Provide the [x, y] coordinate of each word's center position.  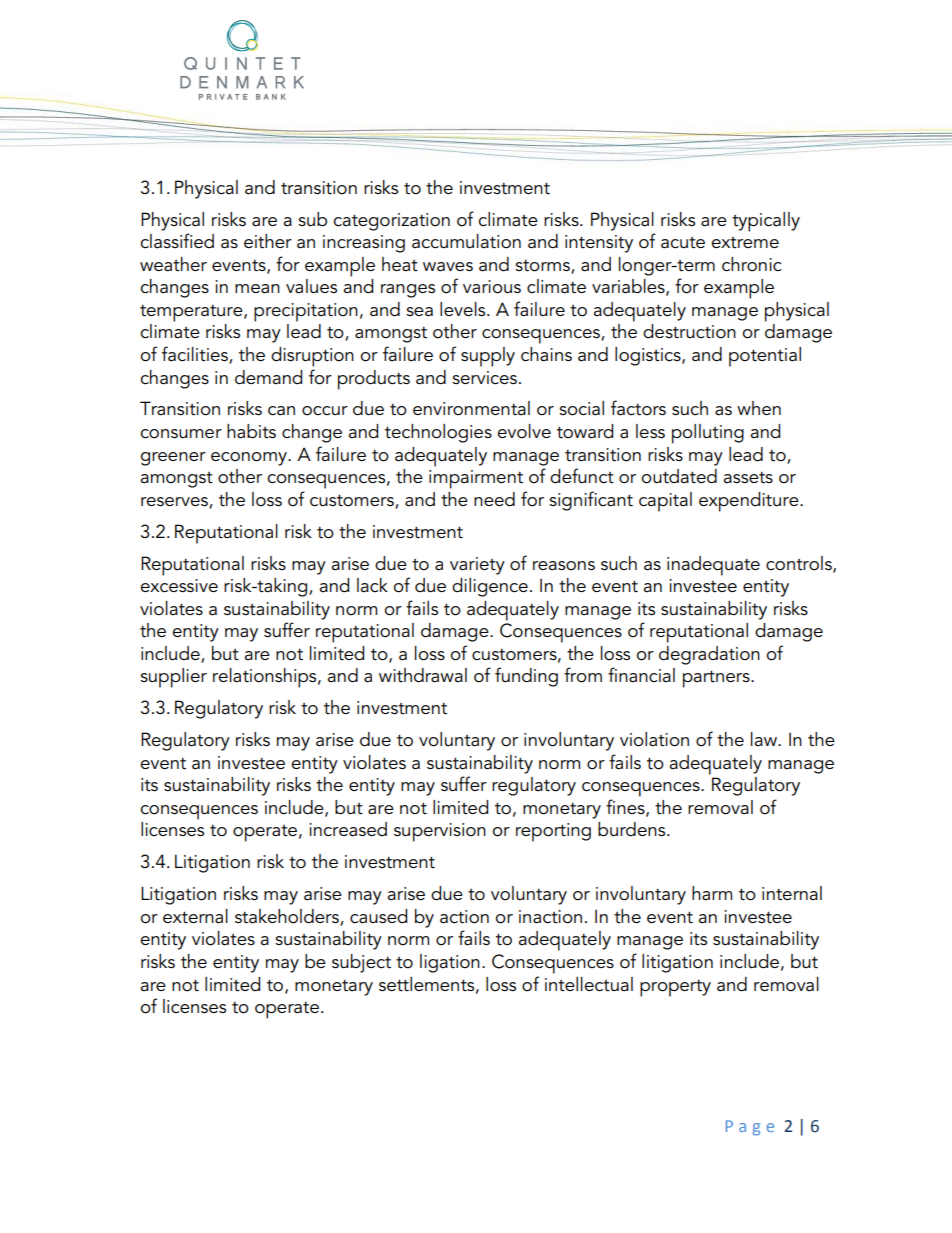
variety [477, 566]
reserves [175, 502]
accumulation [466, 241]
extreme [745, 243]
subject [361, 963]
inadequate [713, 566]
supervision [440, 832]
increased [348, 829]
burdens [633, 829]
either [268, 241]
